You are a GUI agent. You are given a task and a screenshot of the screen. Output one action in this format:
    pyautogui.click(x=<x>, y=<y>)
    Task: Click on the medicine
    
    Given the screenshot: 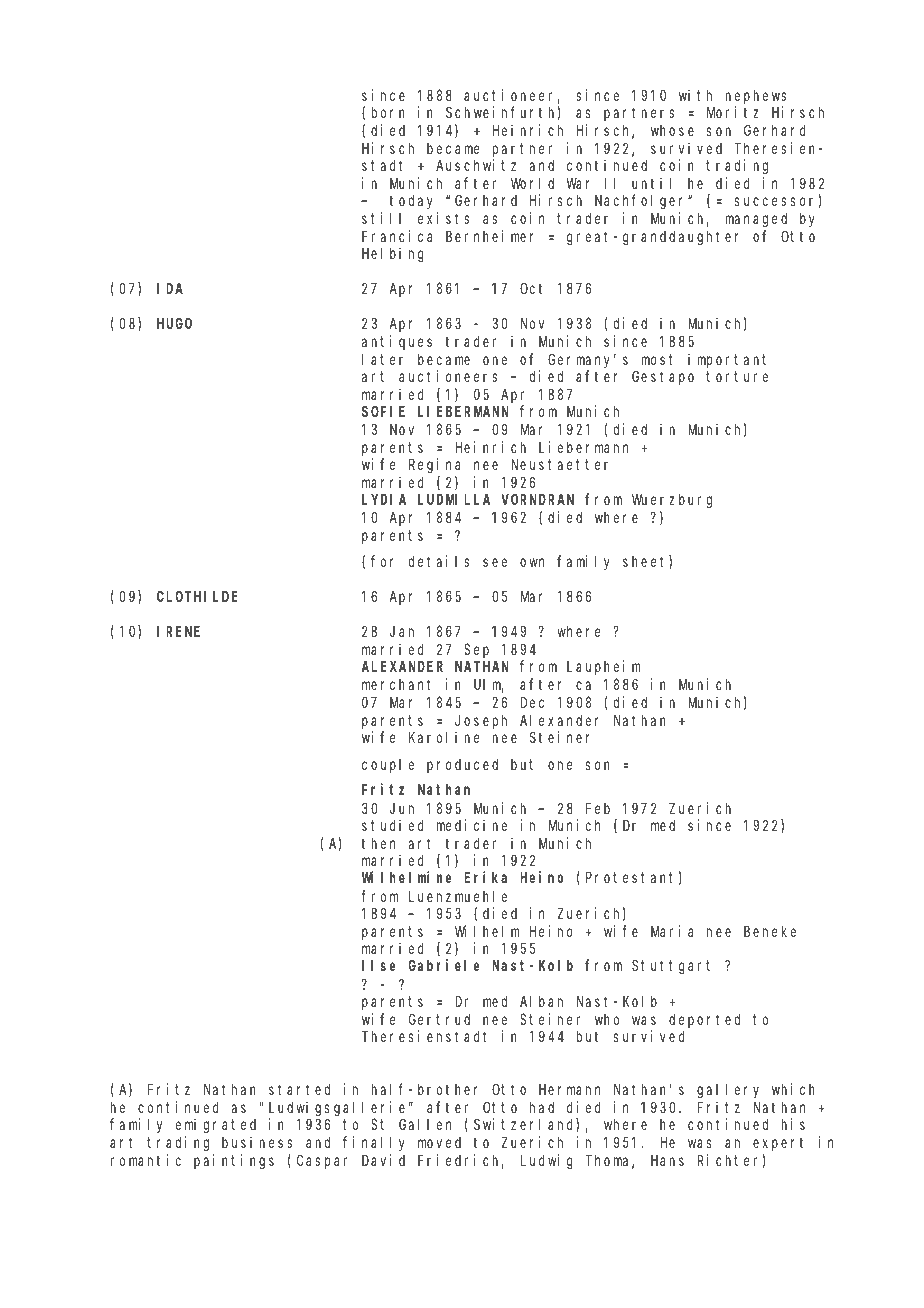 What is the action you would take?
    pyautogui.click(x=472, y=825)
